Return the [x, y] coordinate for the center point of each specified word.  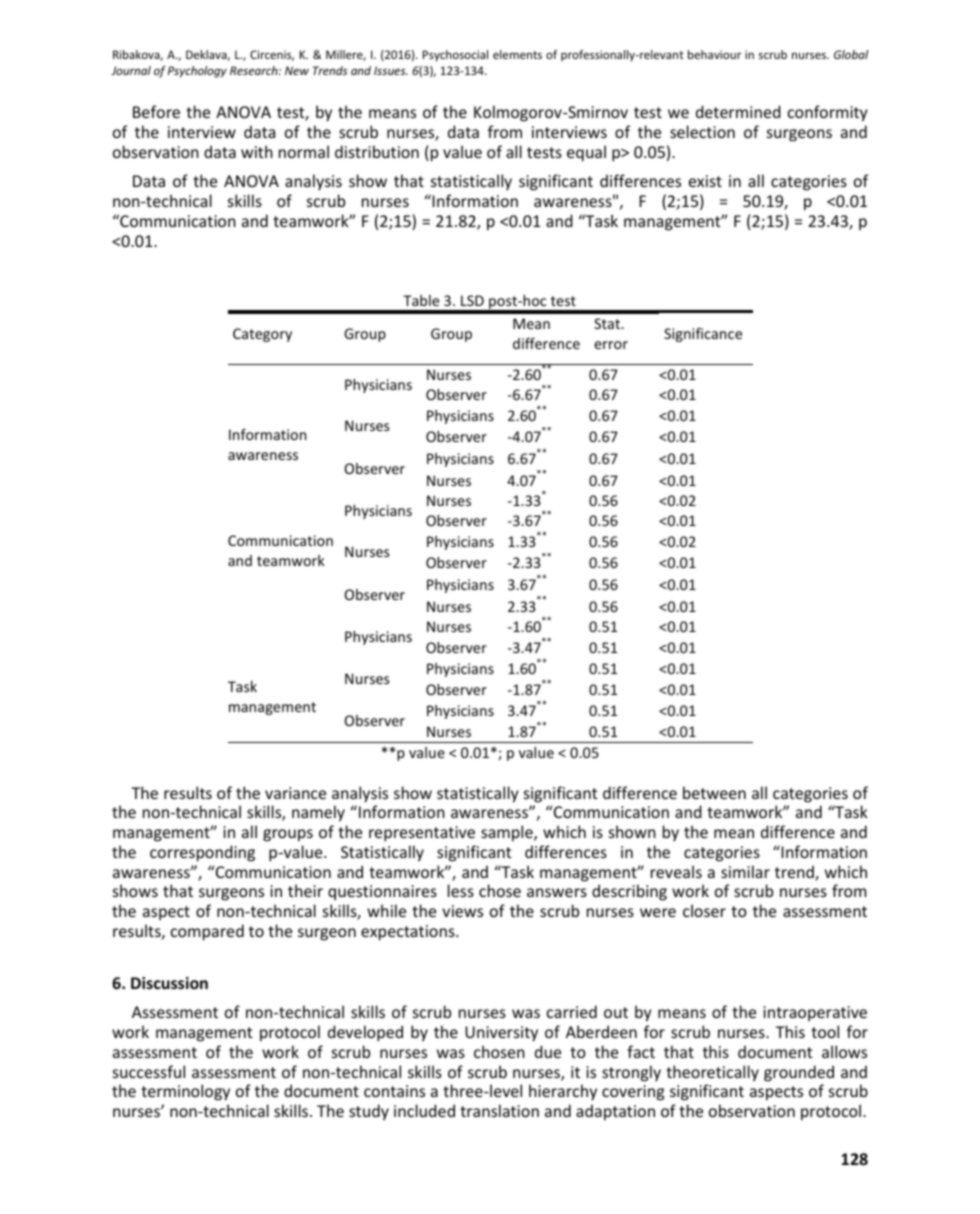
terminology [185, 1092]
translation [499, 1110]
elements [517, 54]
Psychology [197, 72]
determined [738, 111]
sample [508, 833]
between [714, 792]
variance [295, 793]
